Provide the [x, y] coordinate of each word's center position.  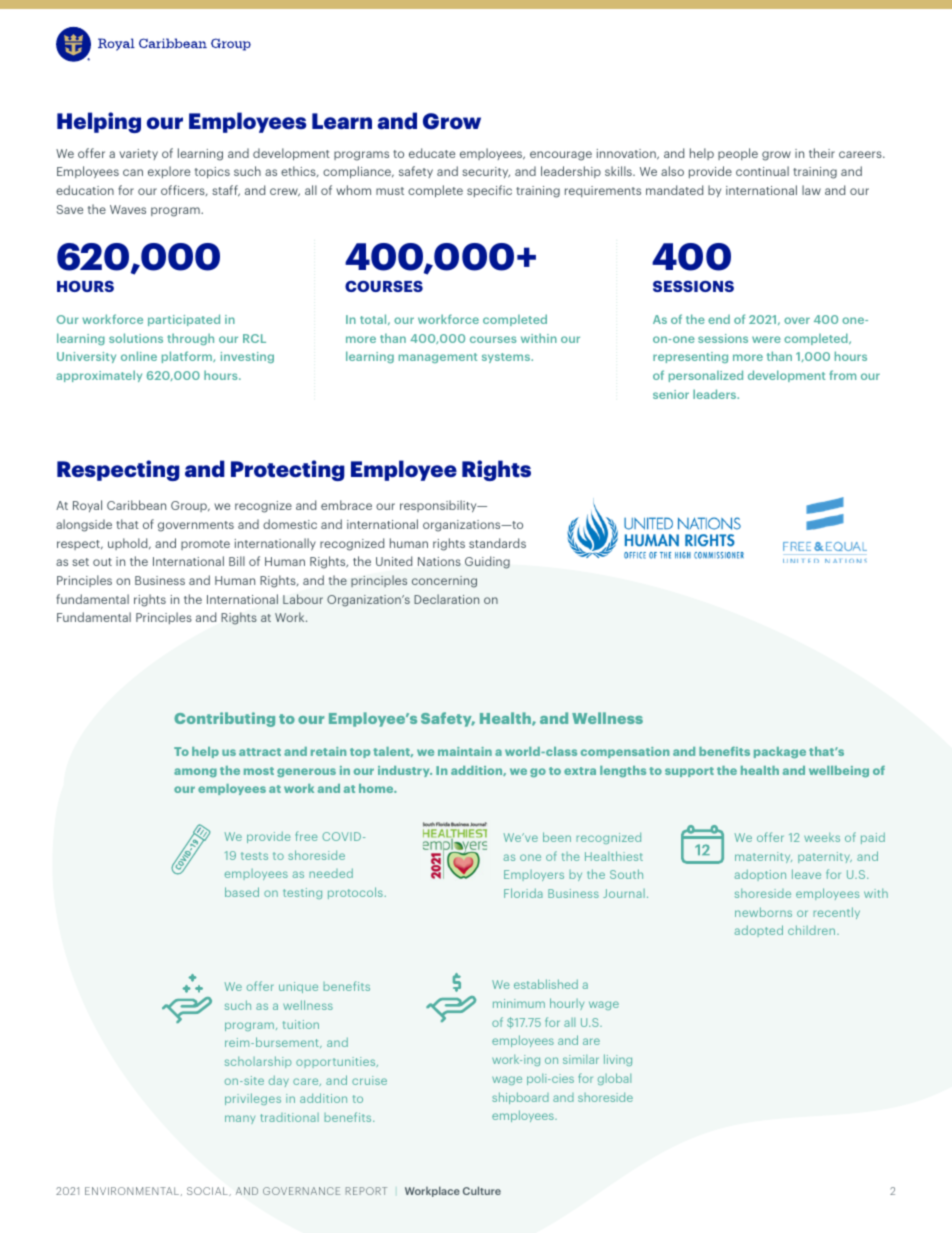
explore [169, 172]
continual [762, 171]
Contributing [224, 719]
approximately [99, 376]
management [438, 358]
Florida [523, 893]
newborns [763, 912]
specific [489, 191]
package [780, 752]
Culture [482, 1190]
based [242, 892]
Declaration [446, 599]
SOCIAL [208, 1191]
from [842, 375]
